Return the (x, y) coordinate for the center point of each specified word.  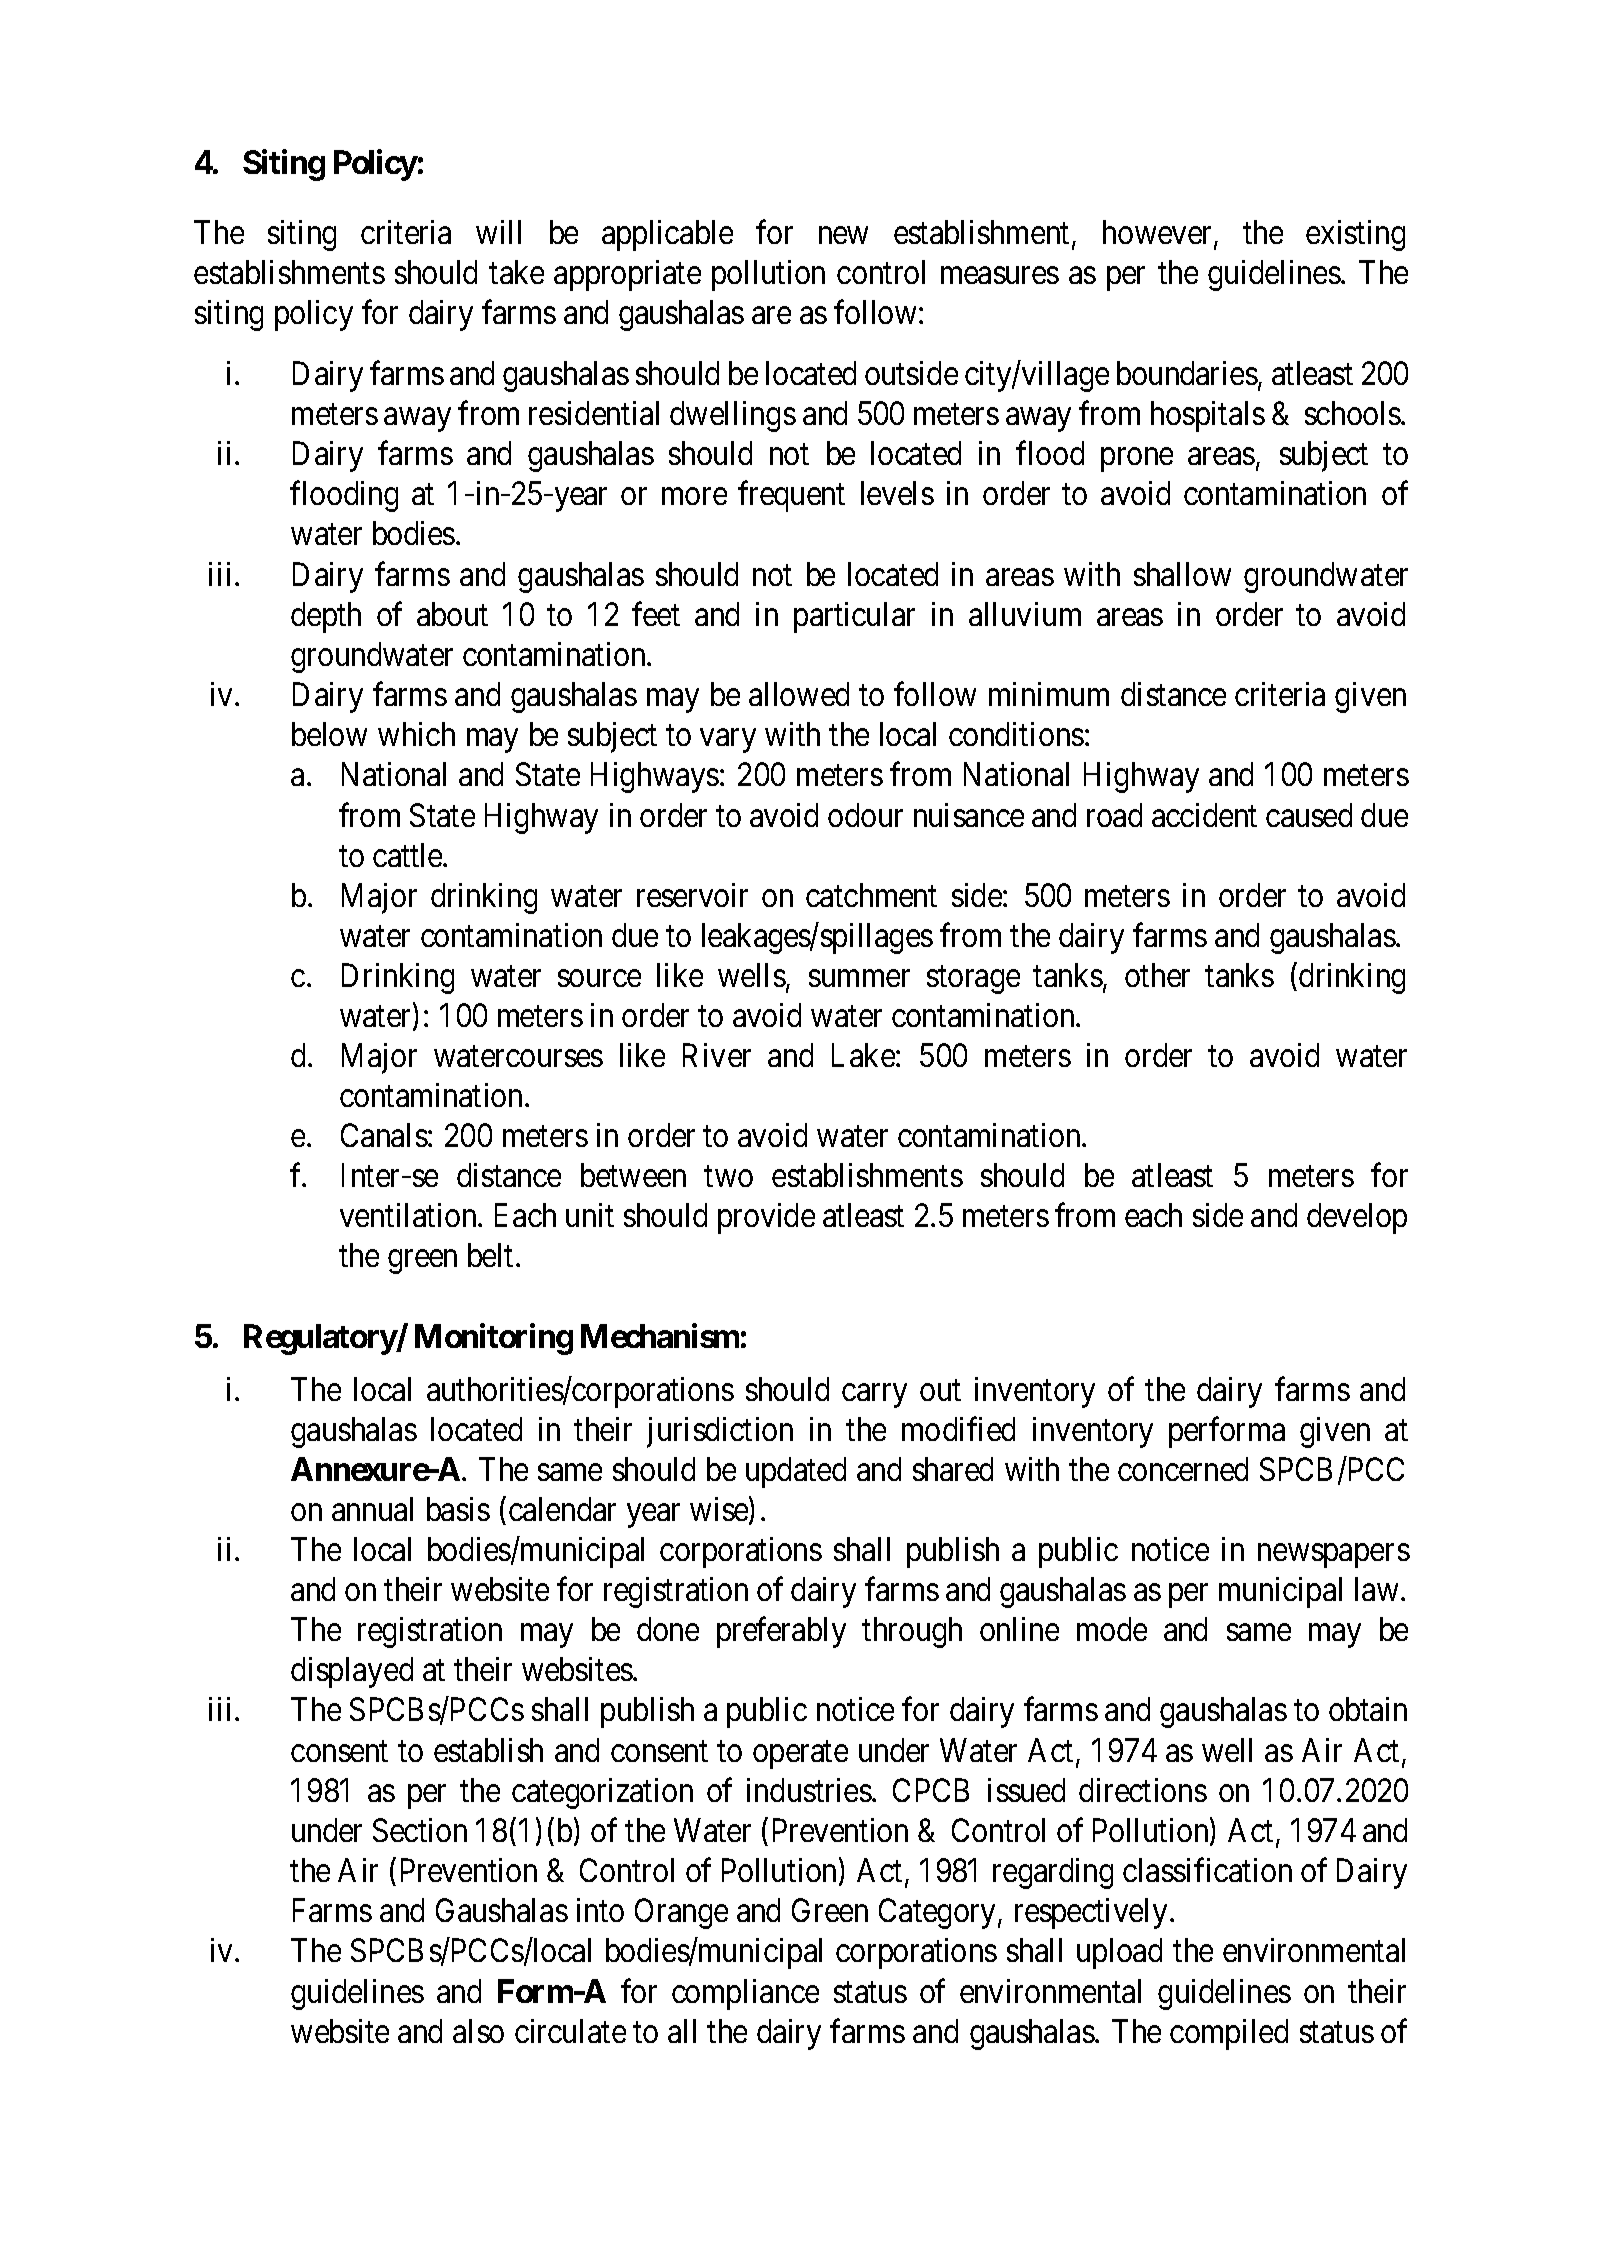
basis (458, 1509)
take (516, 272)
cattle (408, 855)
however (1159, 233)
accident (1204, 815)
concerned (1183, 1469)
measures (1000, 275)
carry (874, 1396)
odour (865, 815)
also (478, 2031)
